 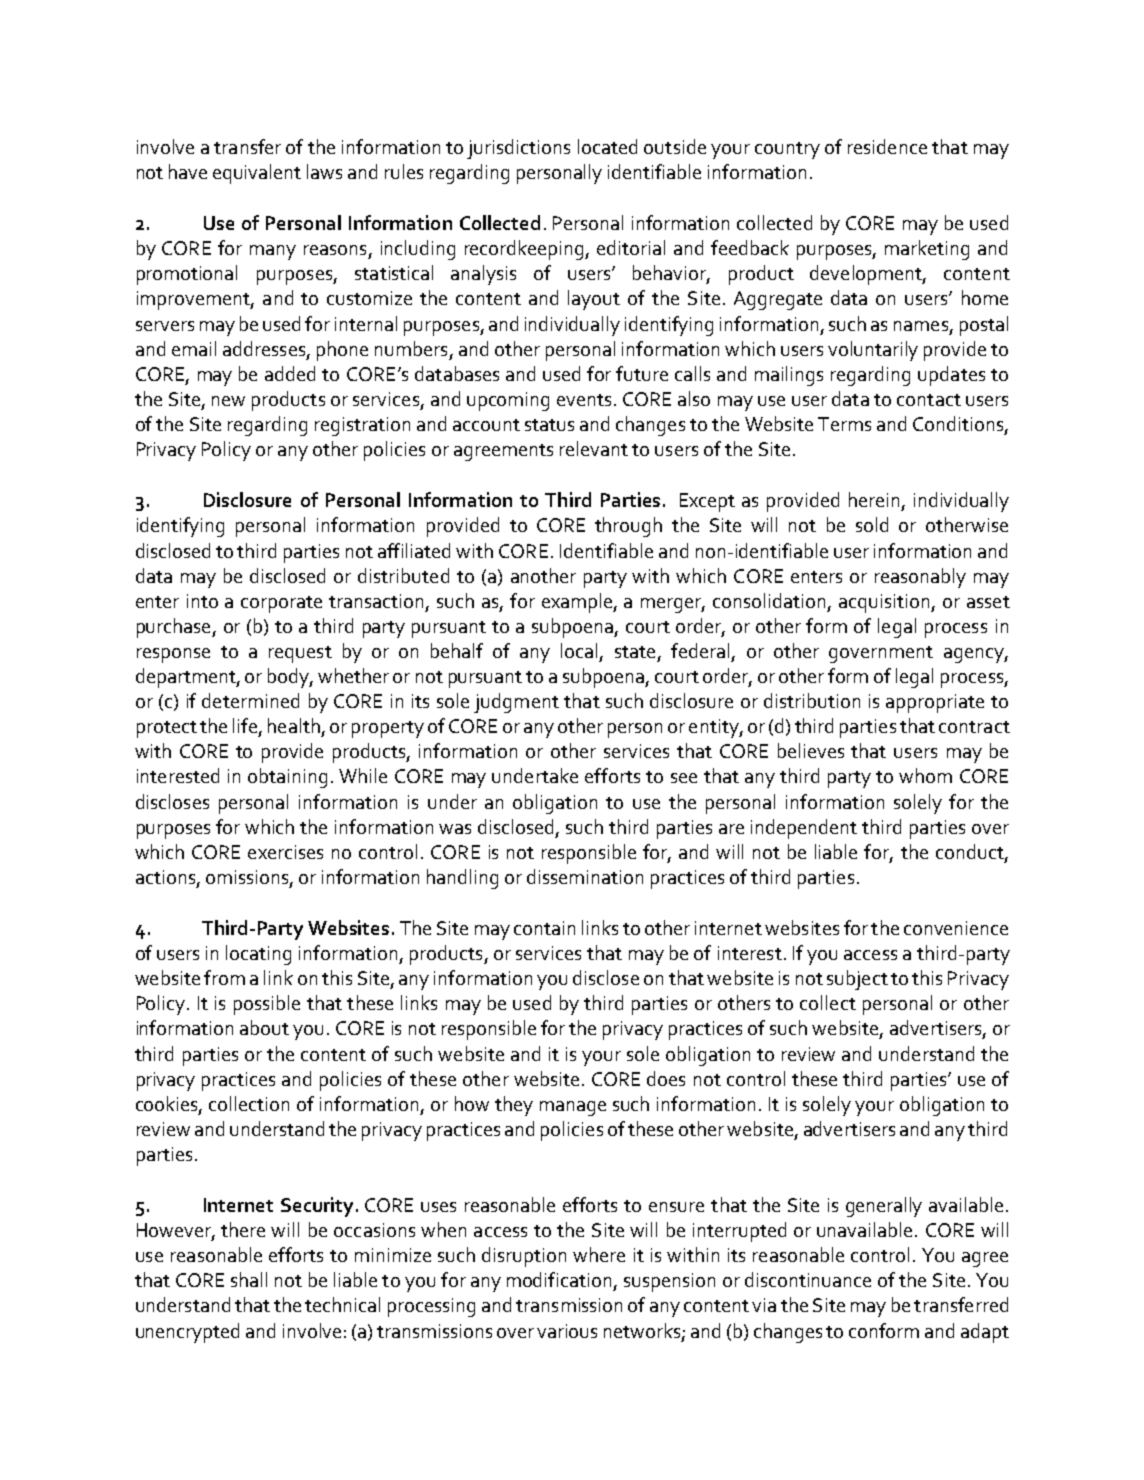 What do you see at coordinates (607, 146) in the screenshot?
I see `located` at bounding box center [607, 146].
